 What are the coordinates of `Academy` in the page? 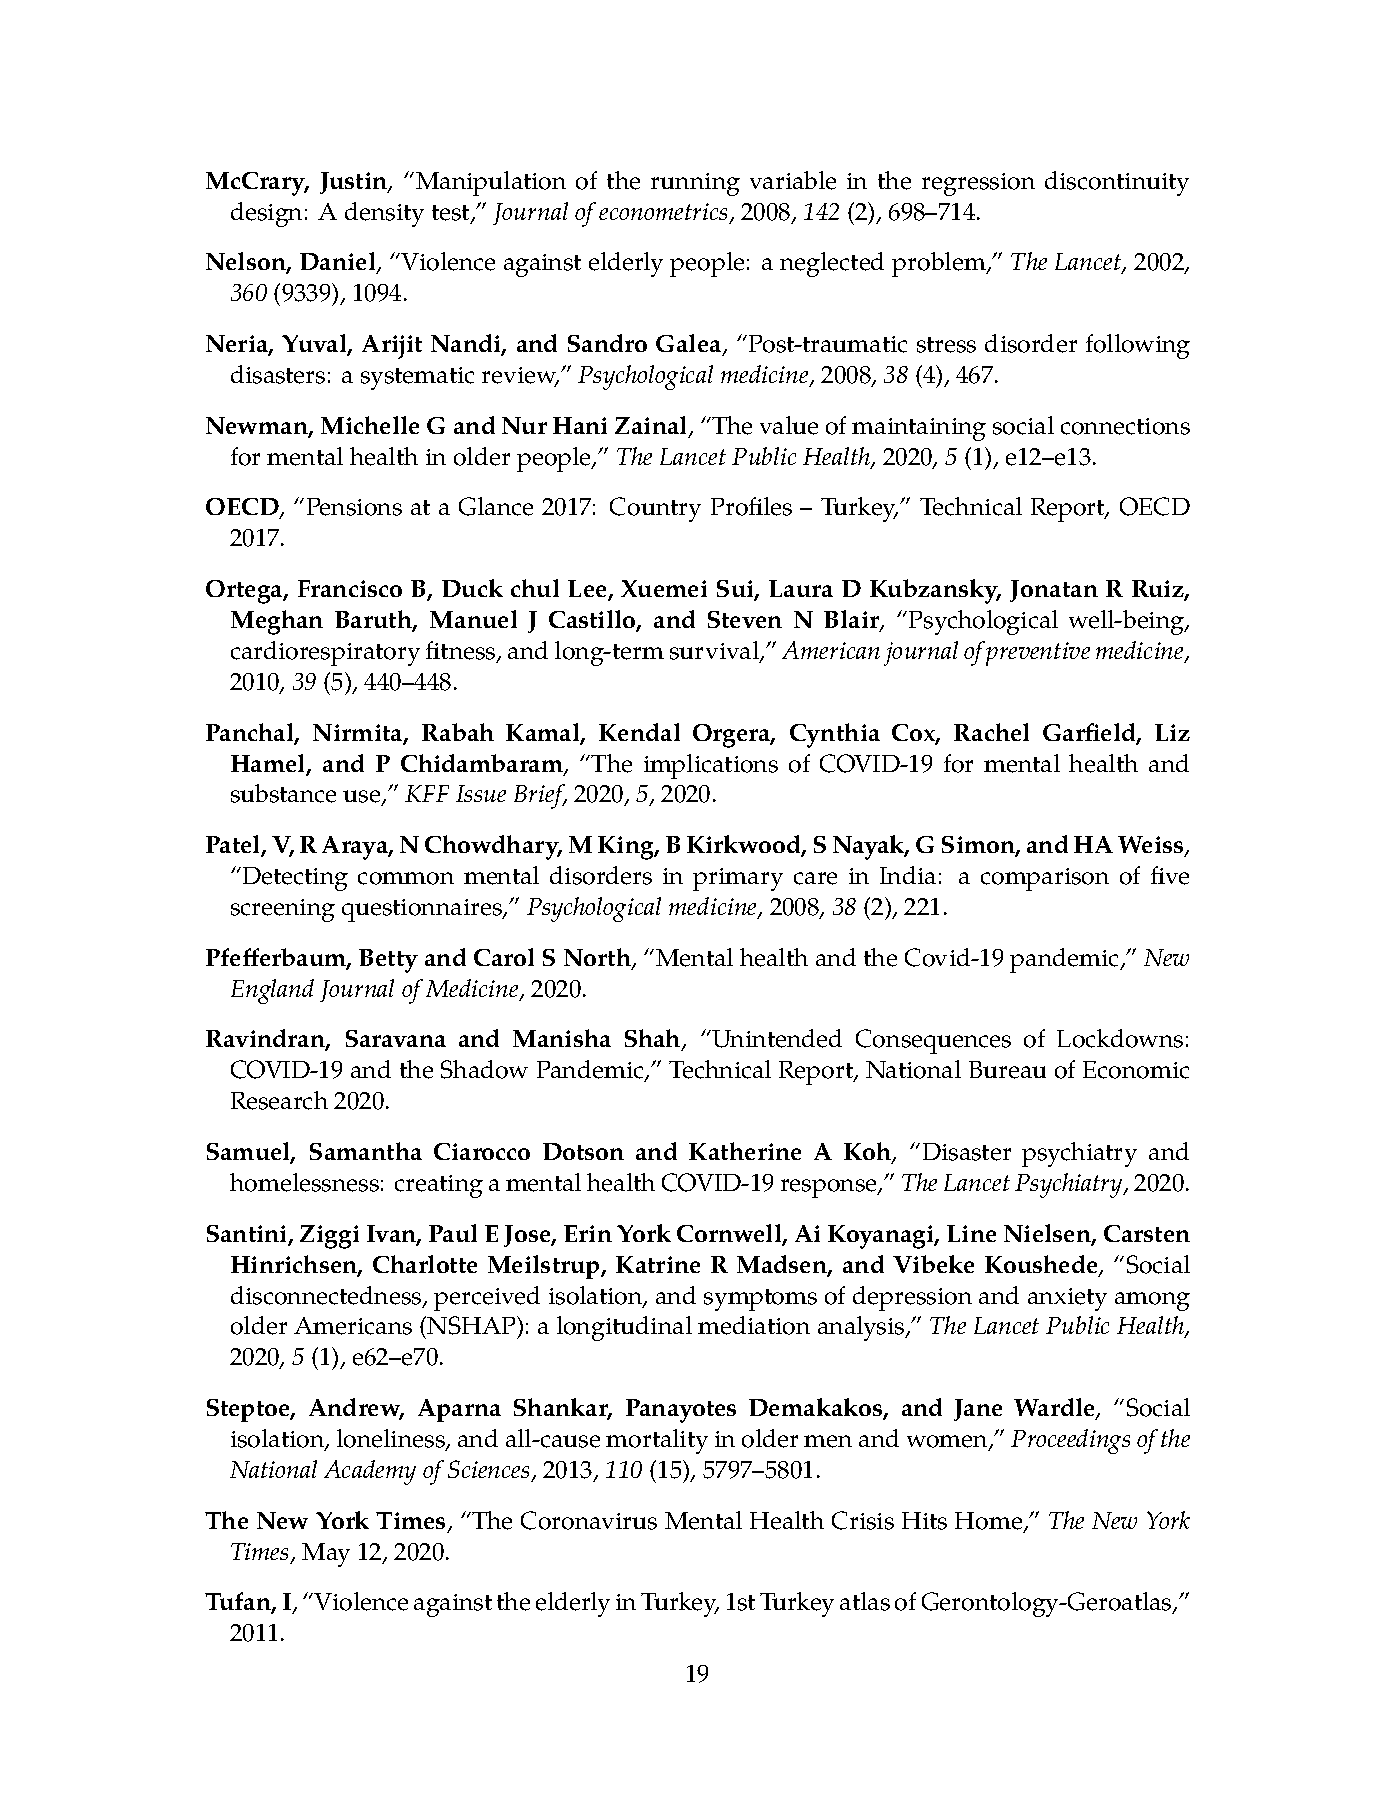 It's located at (370, 1472).
